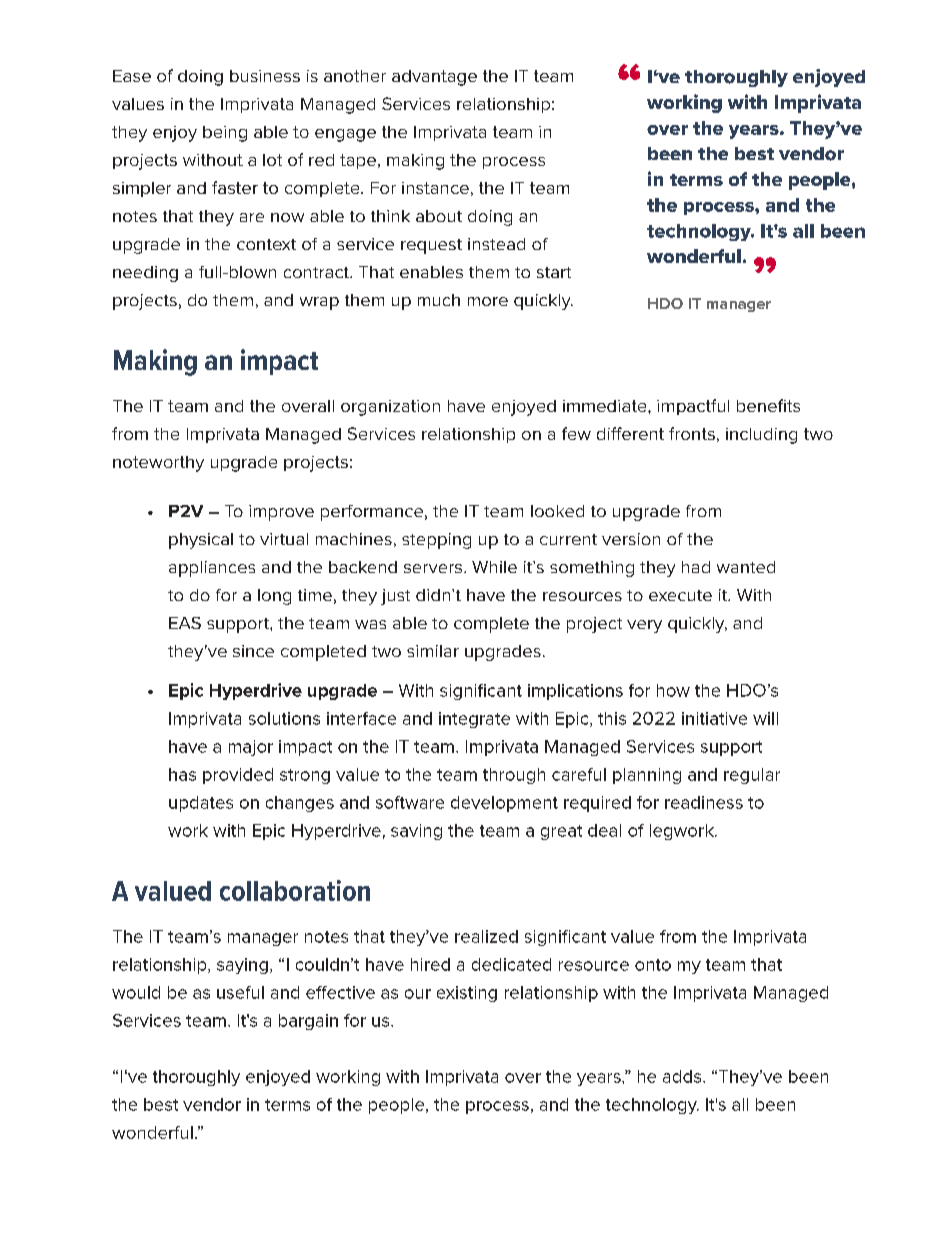 The width and height of the page is (952, 1233). What do you see at coordinates (212, 569) in the page?
I see `appliances` at bounding box center [212, 569].
